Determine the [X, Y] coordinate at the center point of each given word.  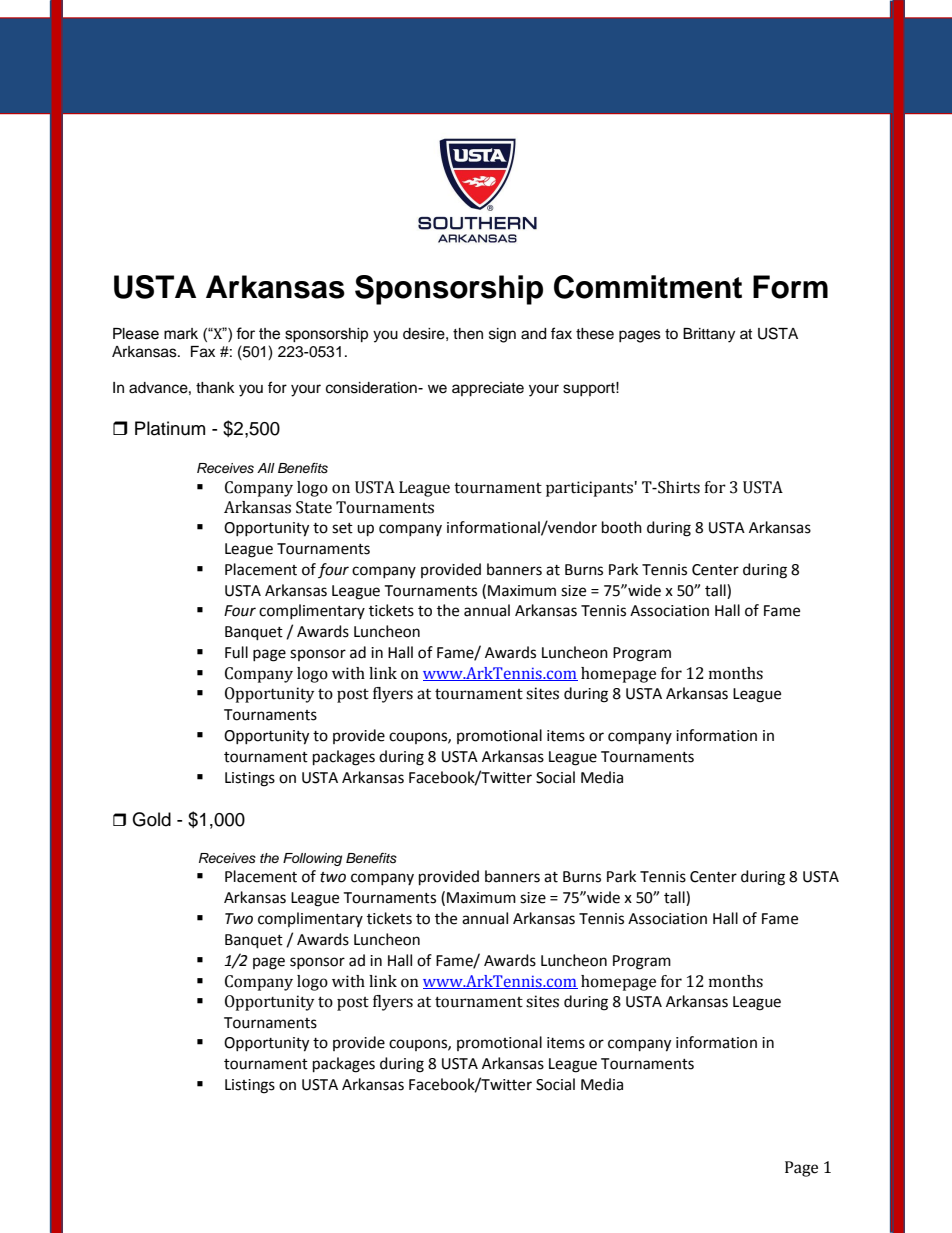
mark [181, 334]
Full [236, 652]
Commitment [648, 287]
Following [312, 859]
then [468, 334]
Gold [151, 819]
